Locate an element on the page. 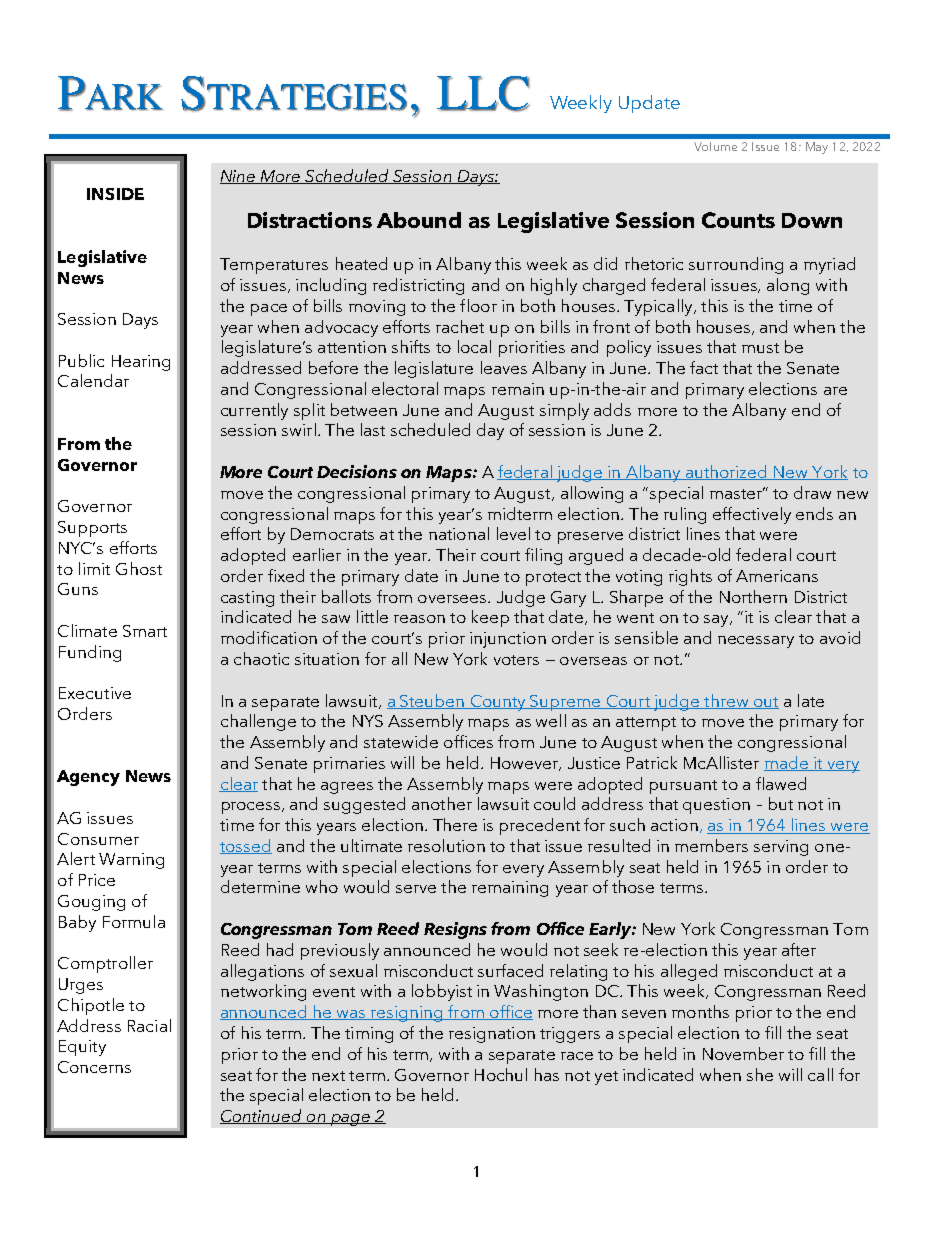 The height and width of the image is (1233, 952). resignation is located at coordinates (492, 1035).
